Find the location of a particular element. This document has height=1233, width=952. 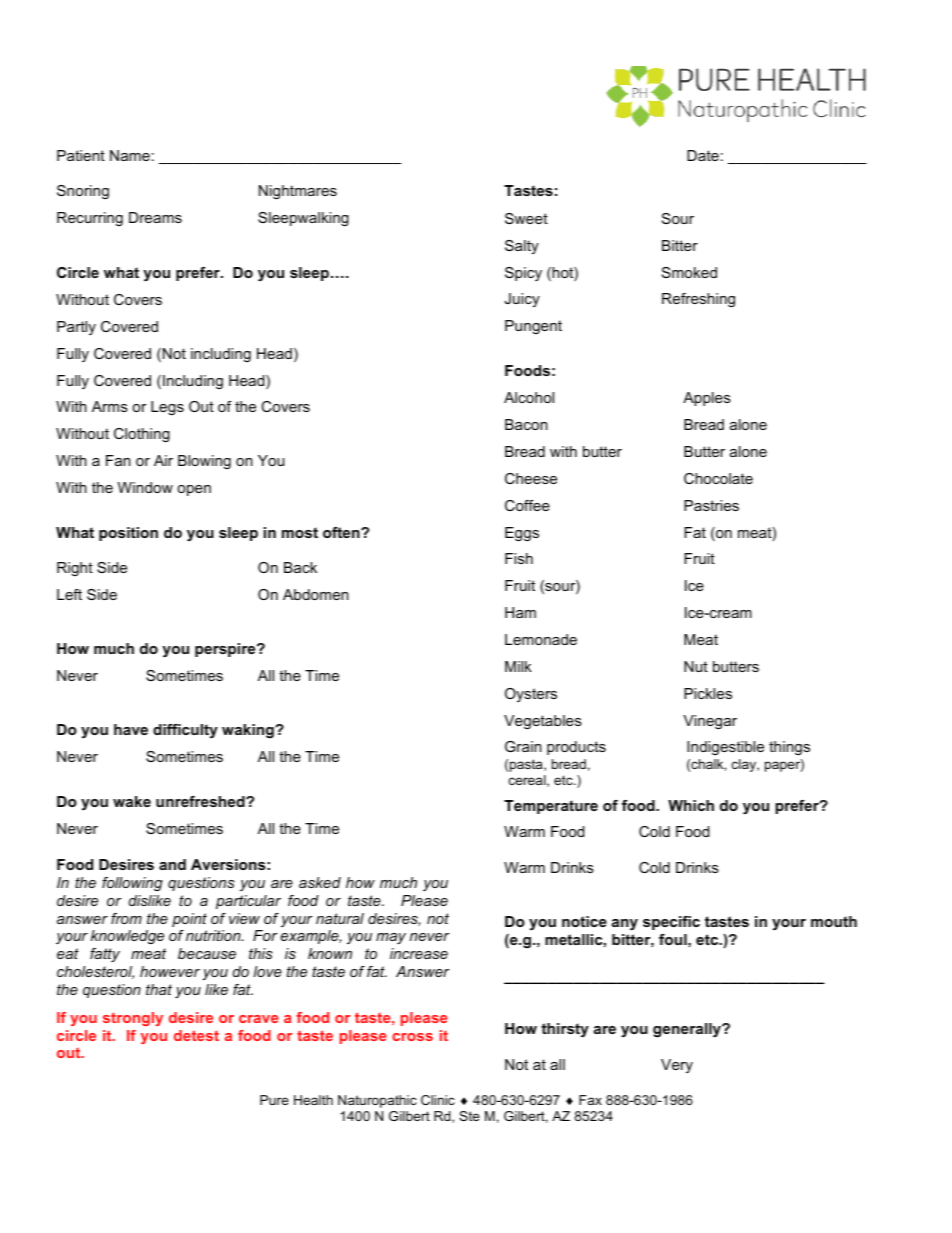

Left is located at coordinates (69, 594).
